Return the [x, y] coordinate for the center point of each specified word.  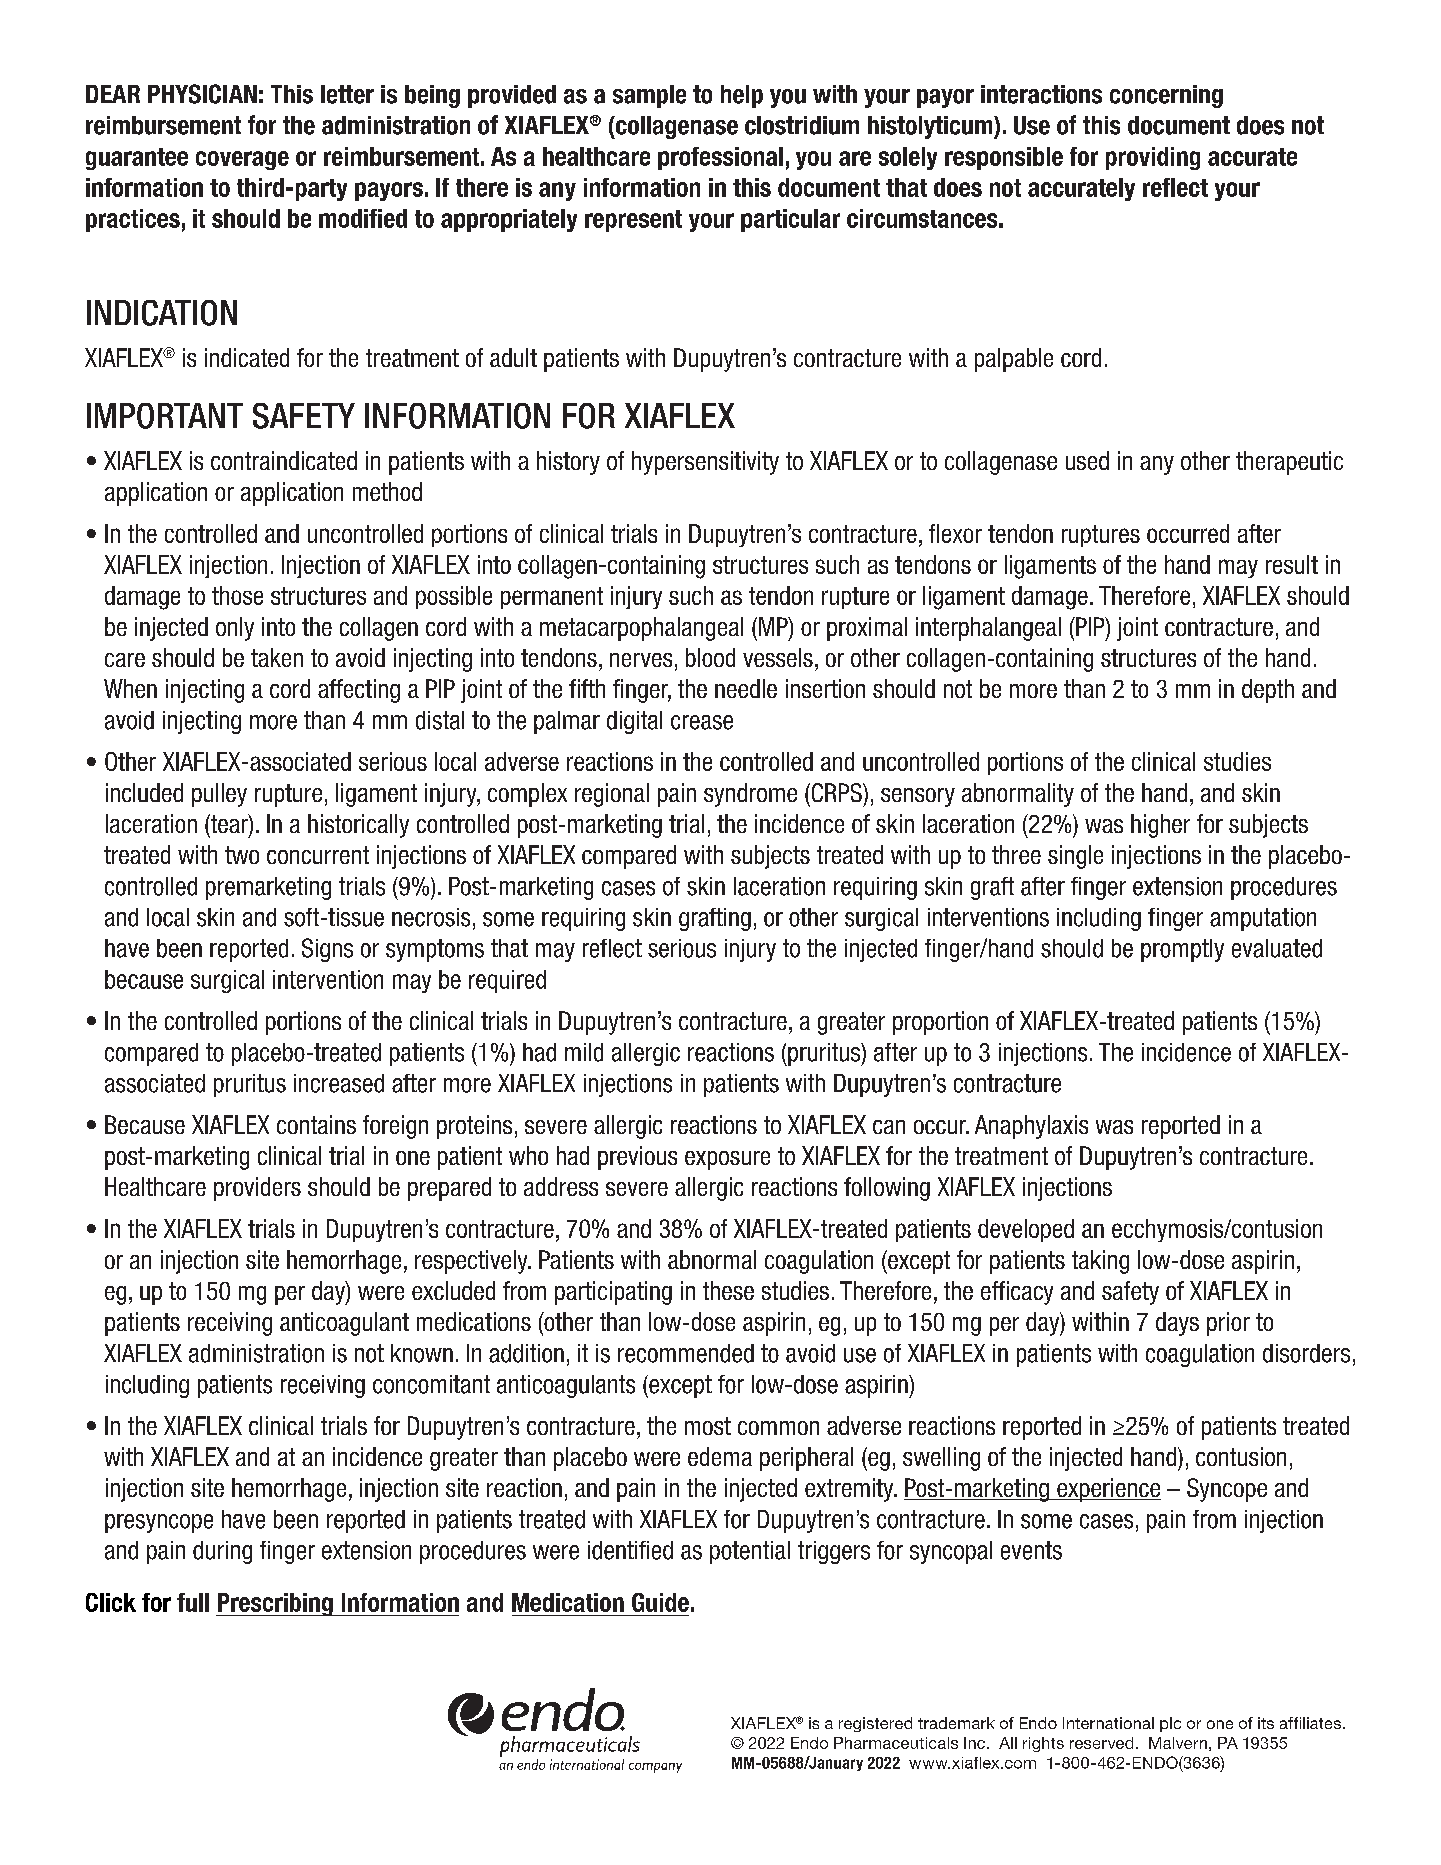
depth [1268, 691]
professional [720, 158]
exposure [727, 1160]
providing [1153, 158]
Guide [660, 1602]
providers [257, 1189]
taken [277, 657]
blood [710, 657]
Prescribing [275, 1604]
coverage [242, 160]
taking [1100, 1262]
